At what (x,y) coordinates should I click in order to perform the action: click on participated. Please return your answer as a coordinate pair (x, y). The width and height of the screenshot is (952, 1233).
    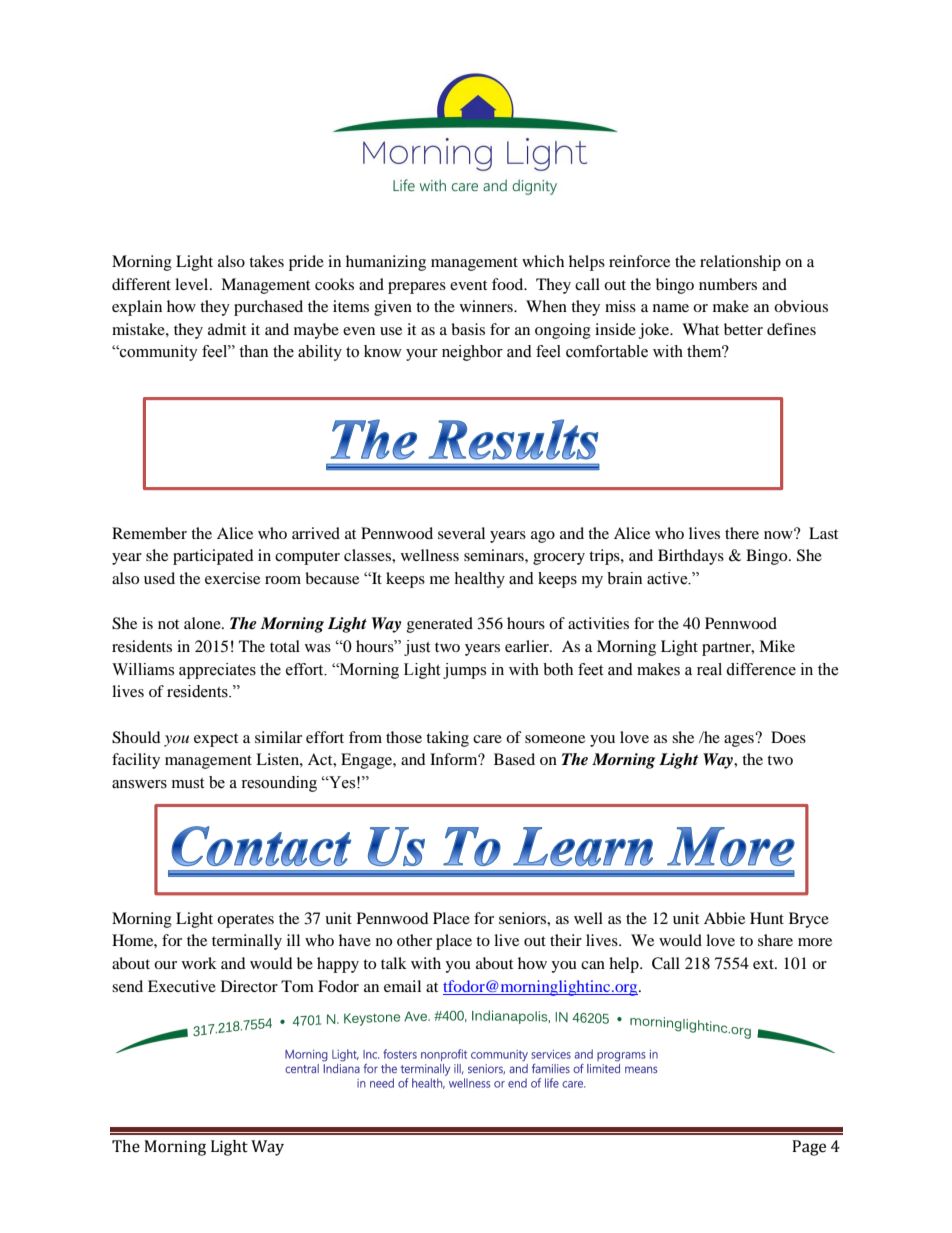
    Looking at the image, I should click on (213, 557).
